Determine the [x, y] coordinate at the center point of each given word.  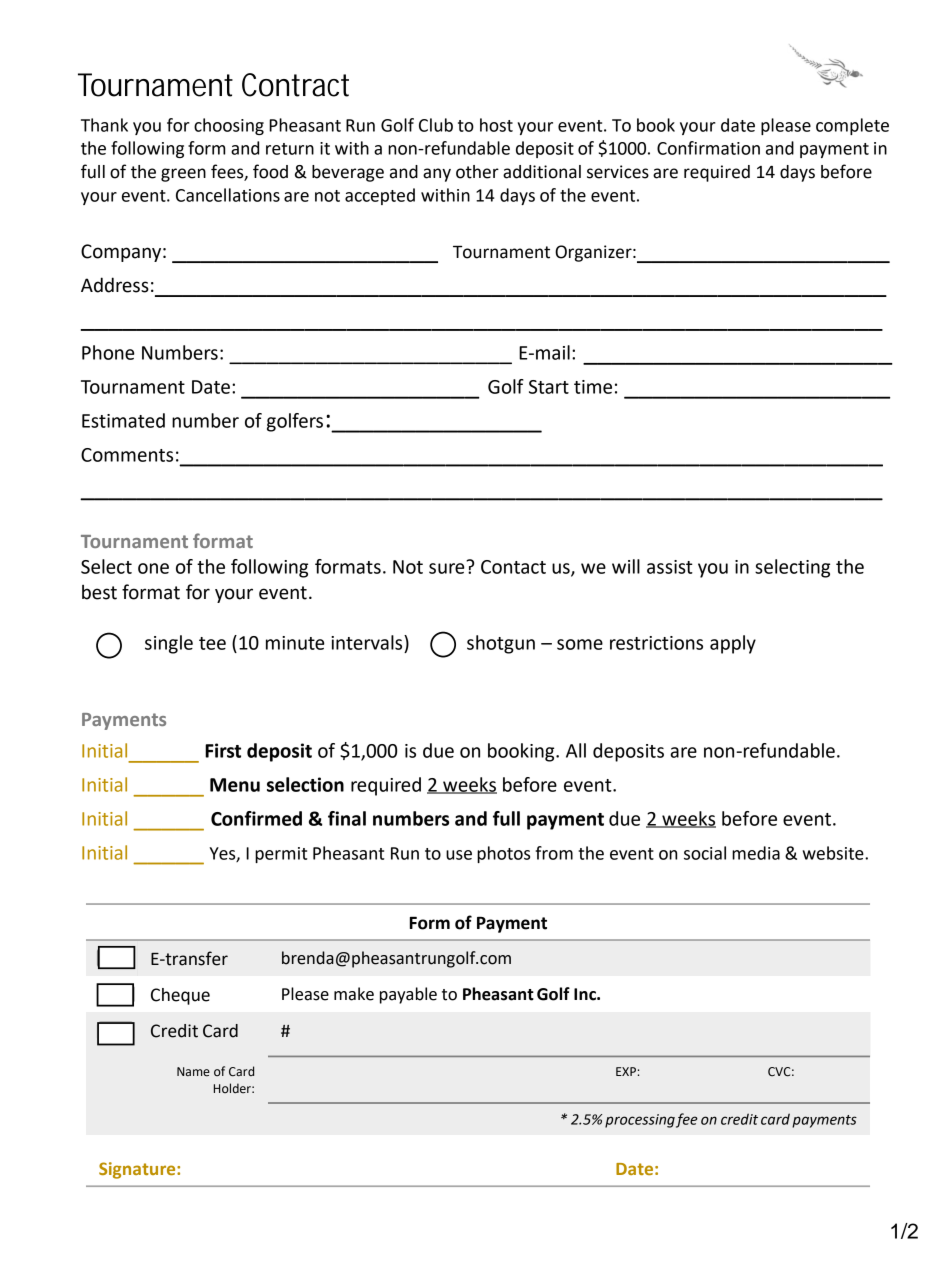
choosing [229, 126]
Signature [138, 1170]
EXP [626, 1071]
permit [281, 855]
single [169, 644]
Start [549, 387]
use [459, 855]
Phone [108, 352]
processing [640, 1121]
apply [733, 644]
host [496, 125]
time [593, 387]
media [756, 853]
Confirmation [708, 148]
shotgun [501, 644]
